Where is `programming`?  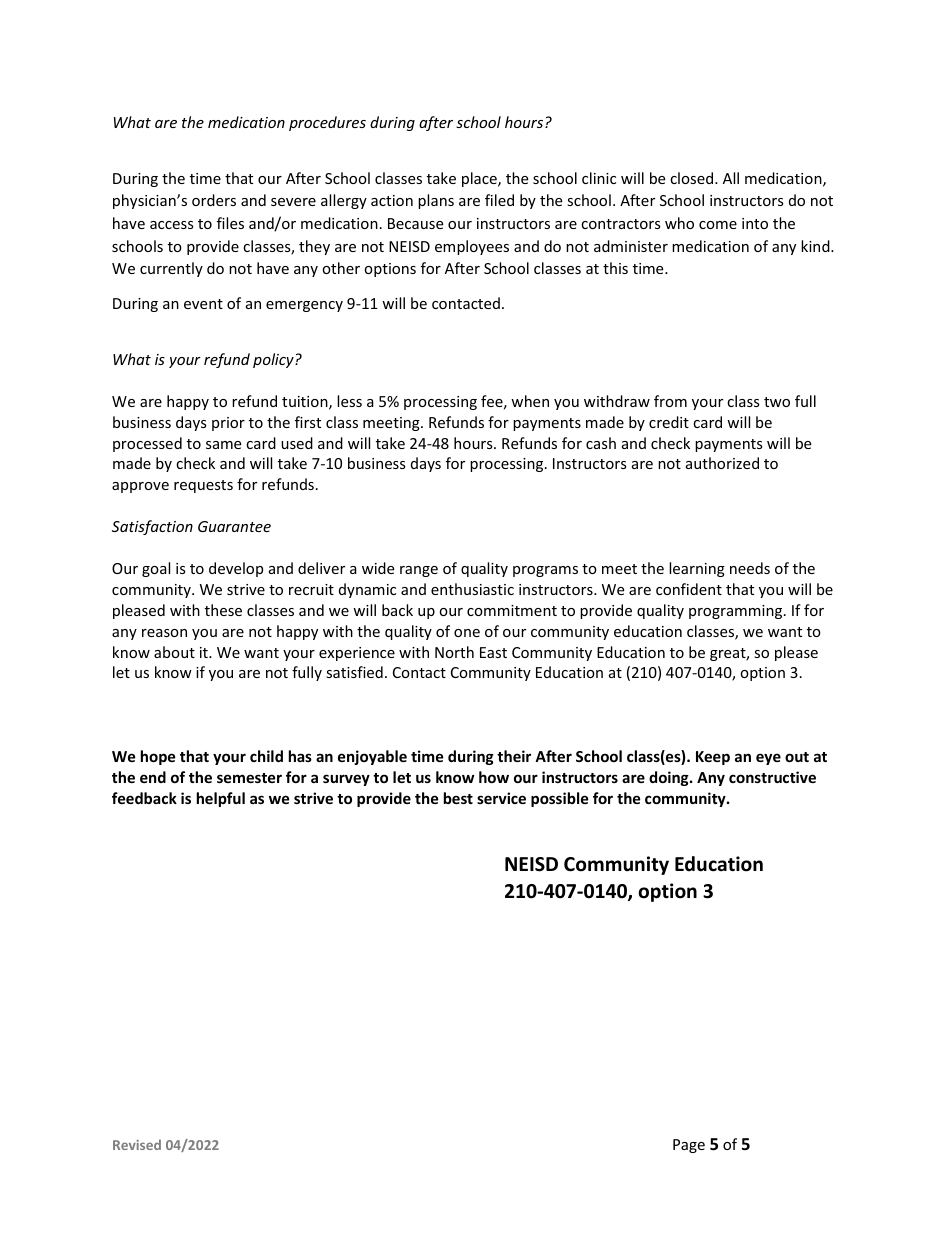
programming is located at coordinates (737, 612).
